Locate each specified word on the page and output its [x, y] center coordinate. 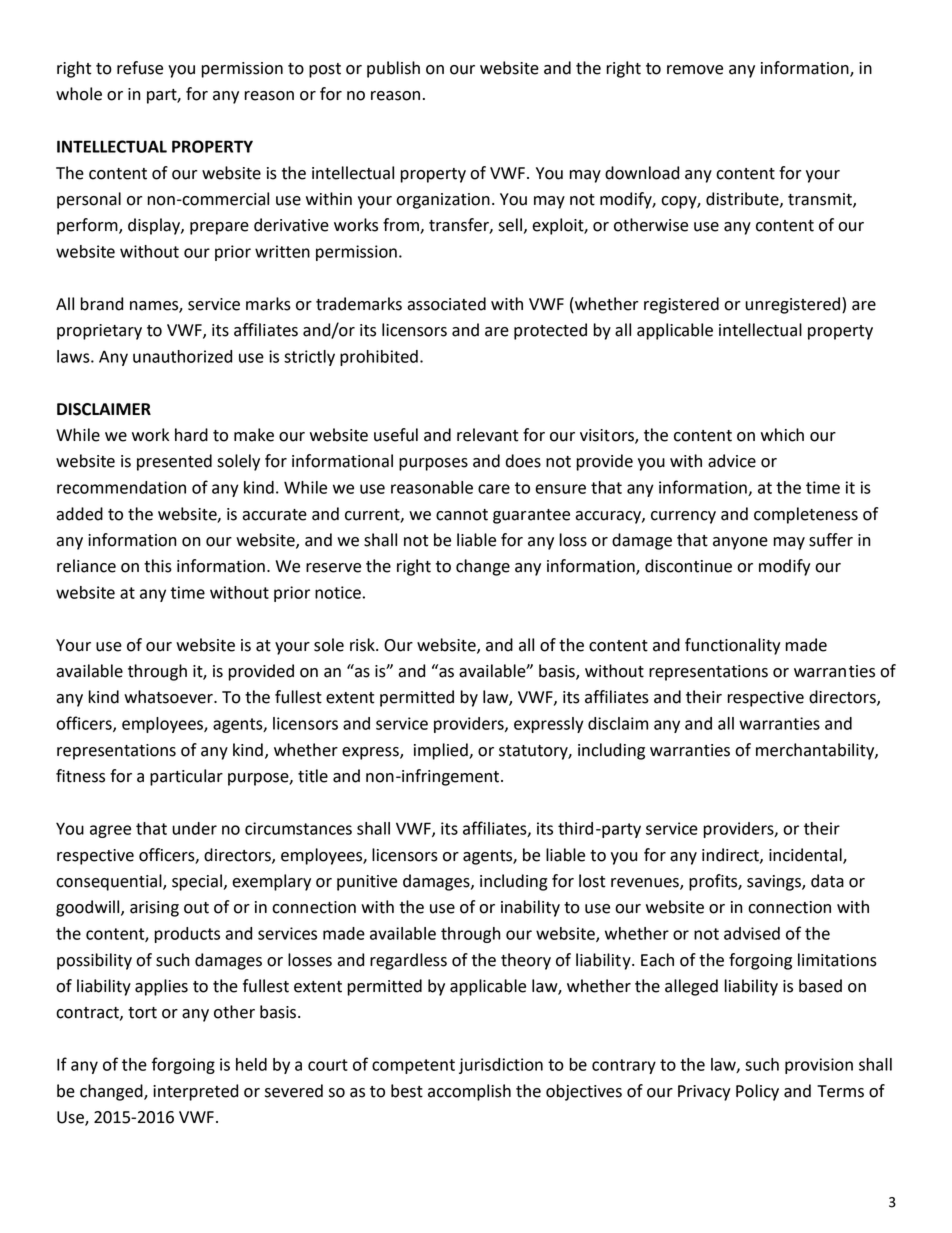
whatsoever [169, 697]
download [642, 173]
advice [732, 461]
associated [446, 304]
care [494, 489]
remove [695, 70]
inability [530, 908]
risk [363, 645]
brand [102, 304]
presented [174, 462]
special [197, 882]
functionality [733, 646]
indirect [731, 855]
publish [393, 69]
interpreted [195, 1092]
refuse [140, 68]
